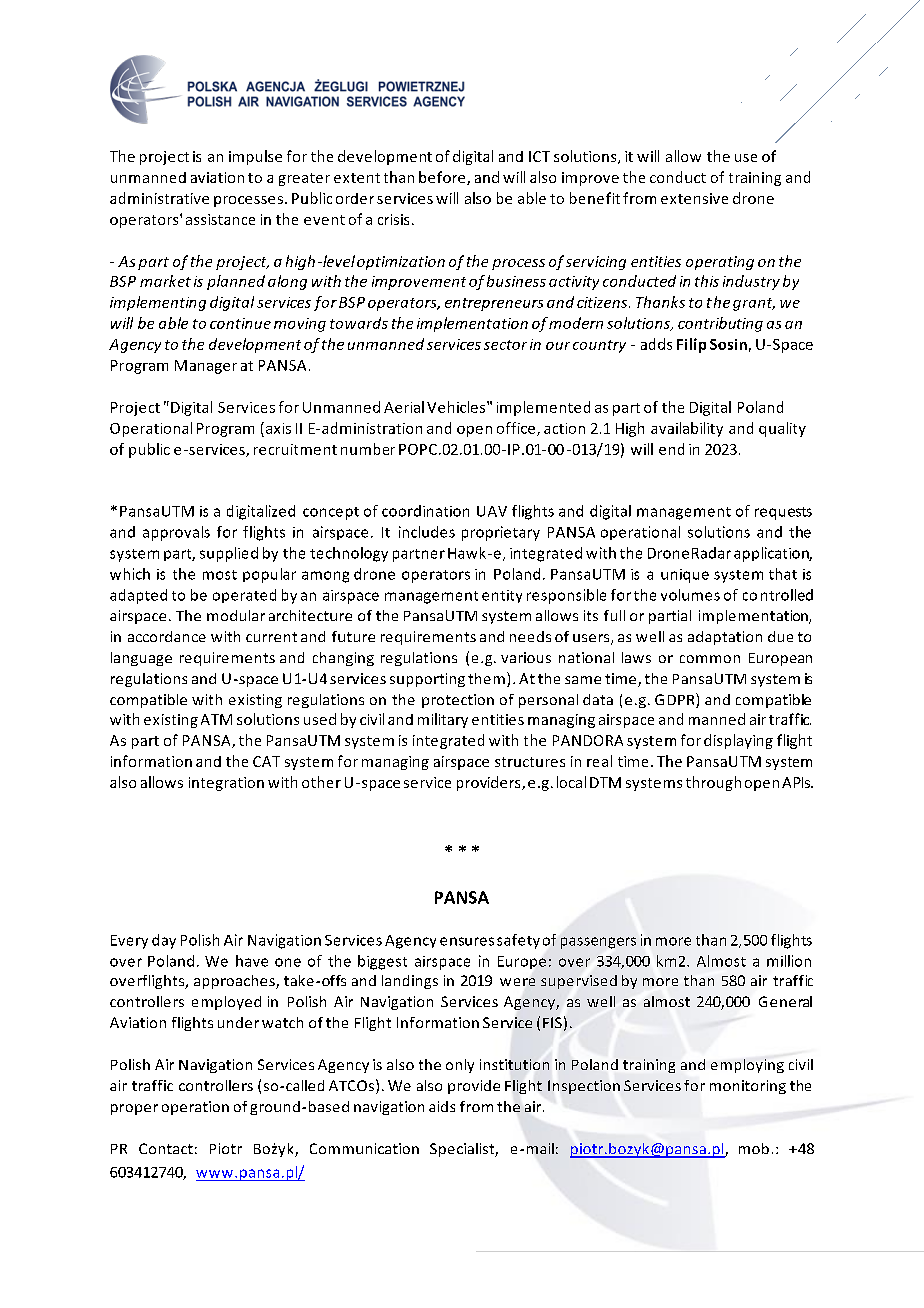 This page has height=1308, width=924. I want to click on monitoring, so click(748, 1087).
